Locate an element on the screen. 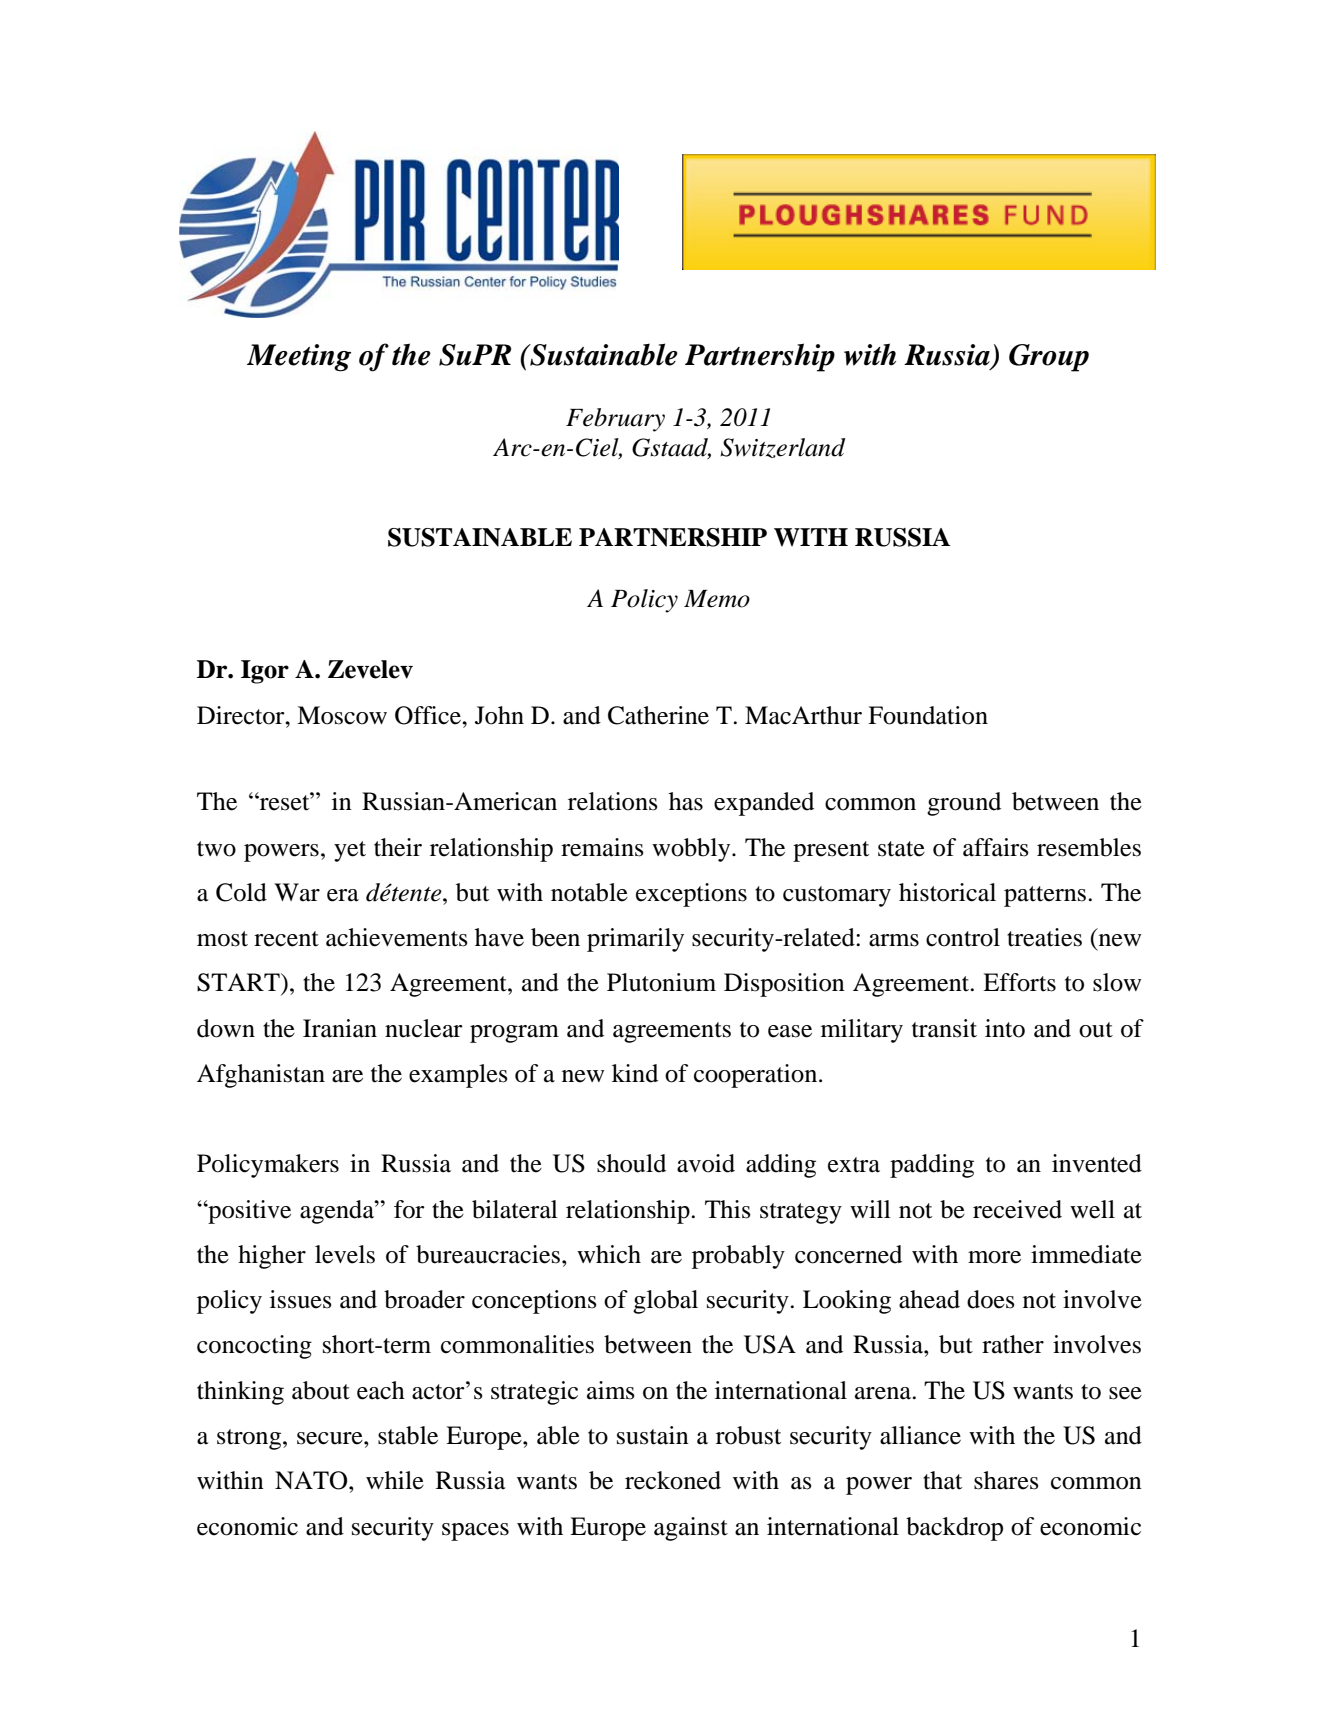  treaties is located at coordinates (1044, 937).
